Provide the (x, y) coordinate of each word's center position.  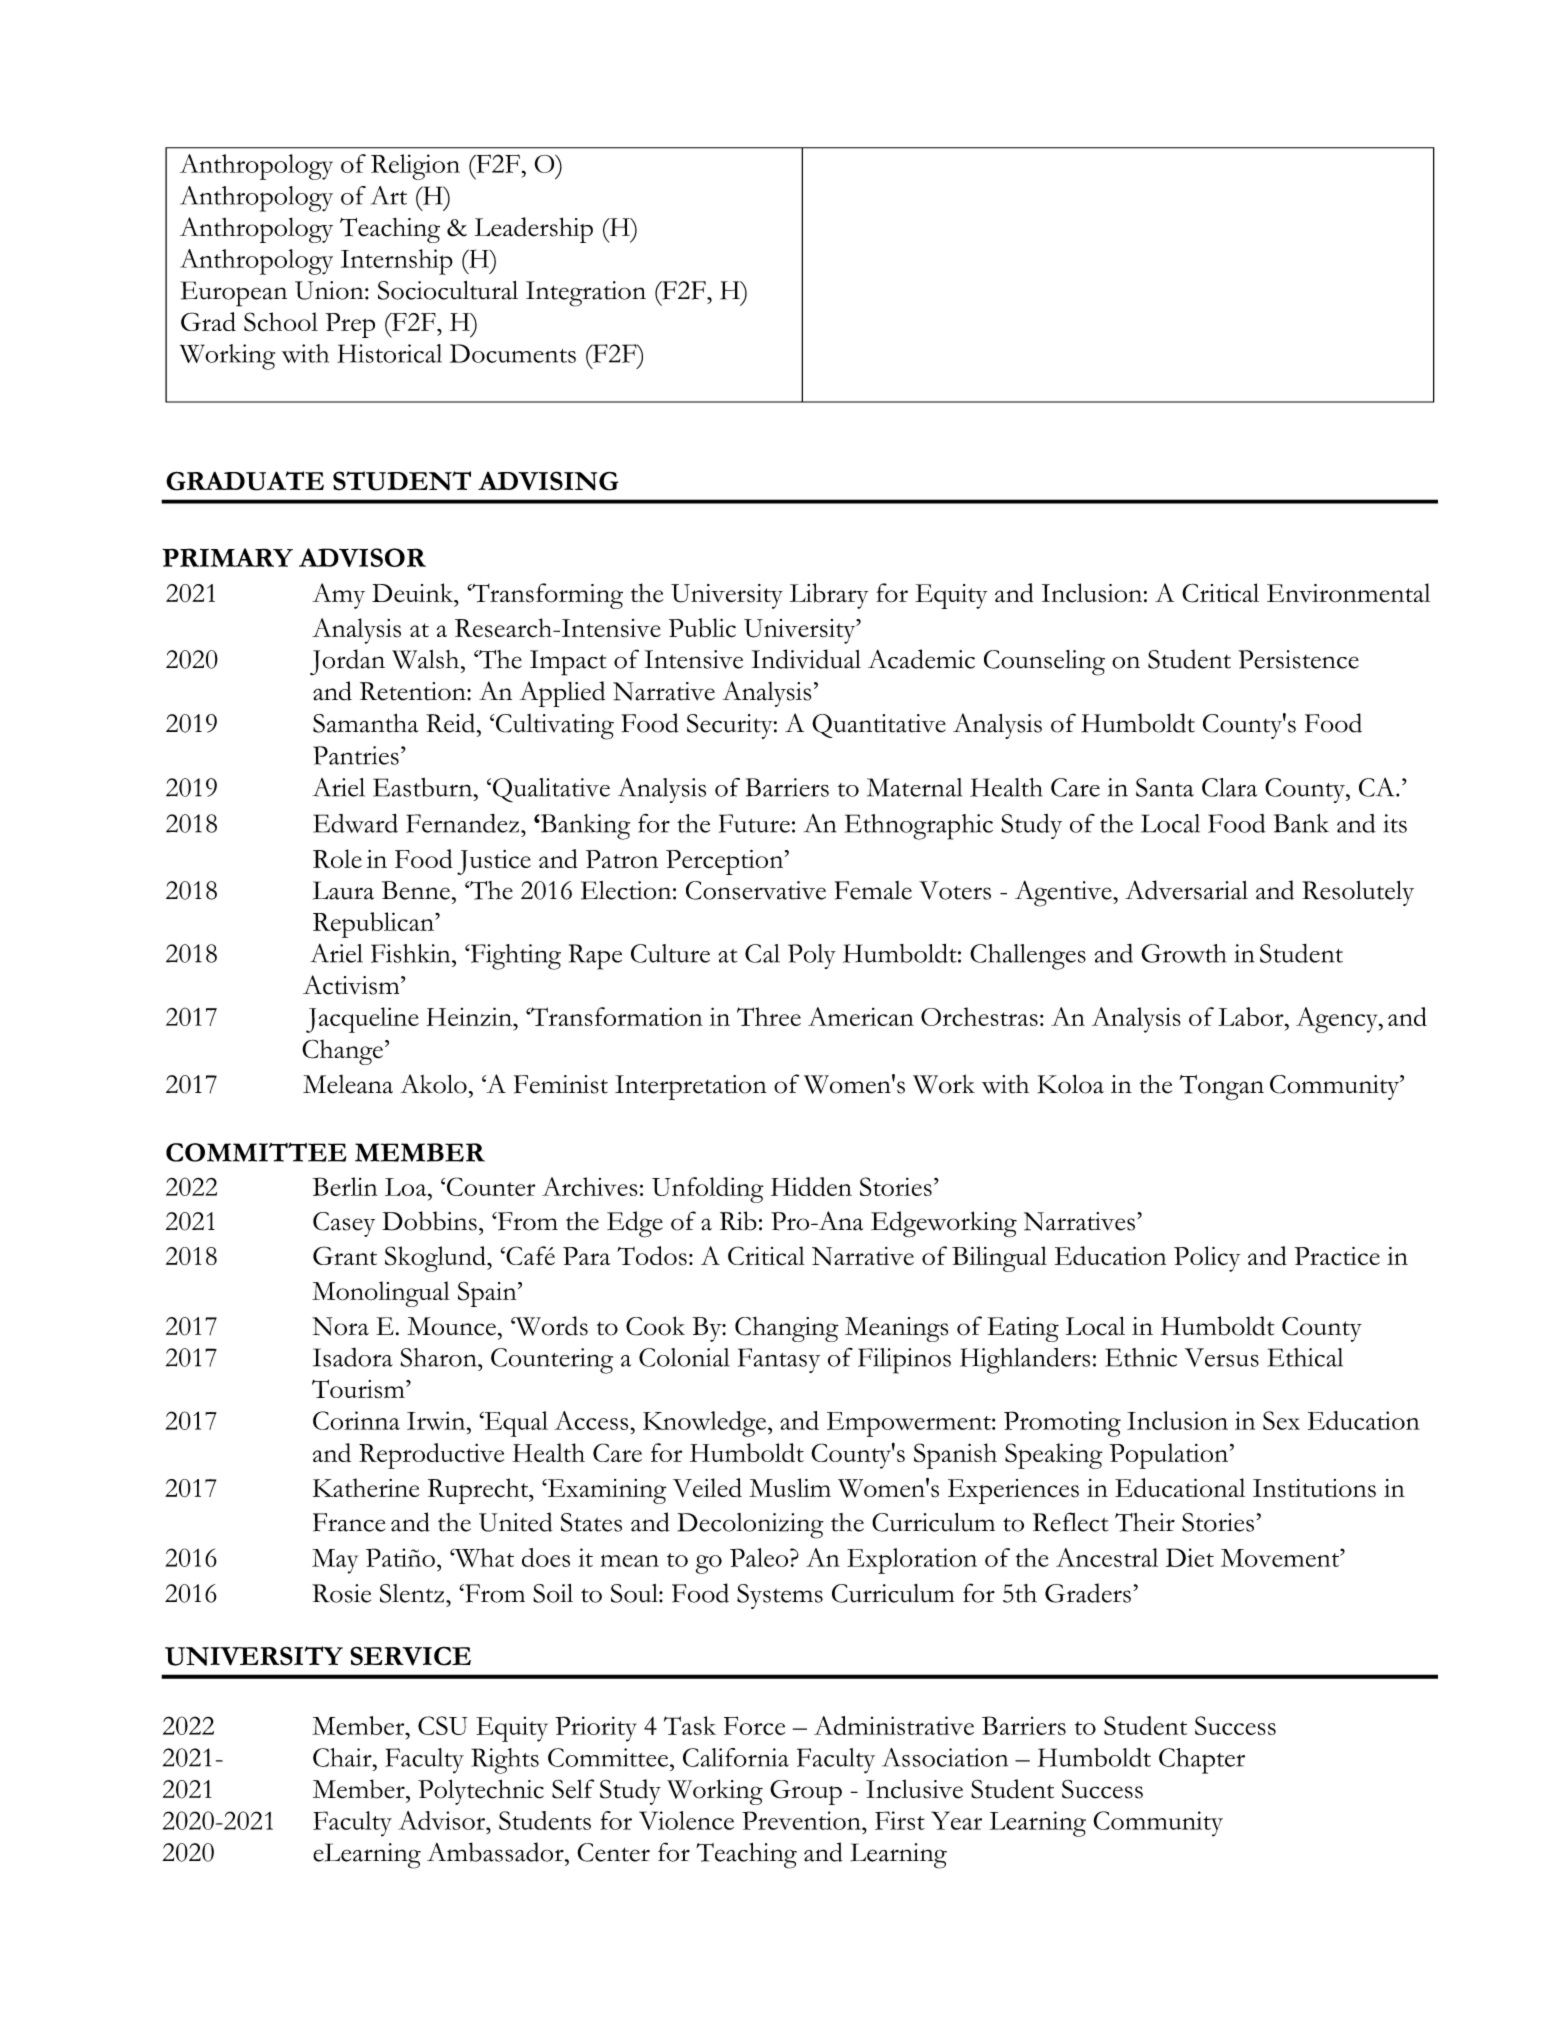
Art (389, 195)
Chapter (1202, 1761)
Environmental (1348, 593)
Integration (586, 294)
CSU (443, 1725)
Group (806, 1792)
